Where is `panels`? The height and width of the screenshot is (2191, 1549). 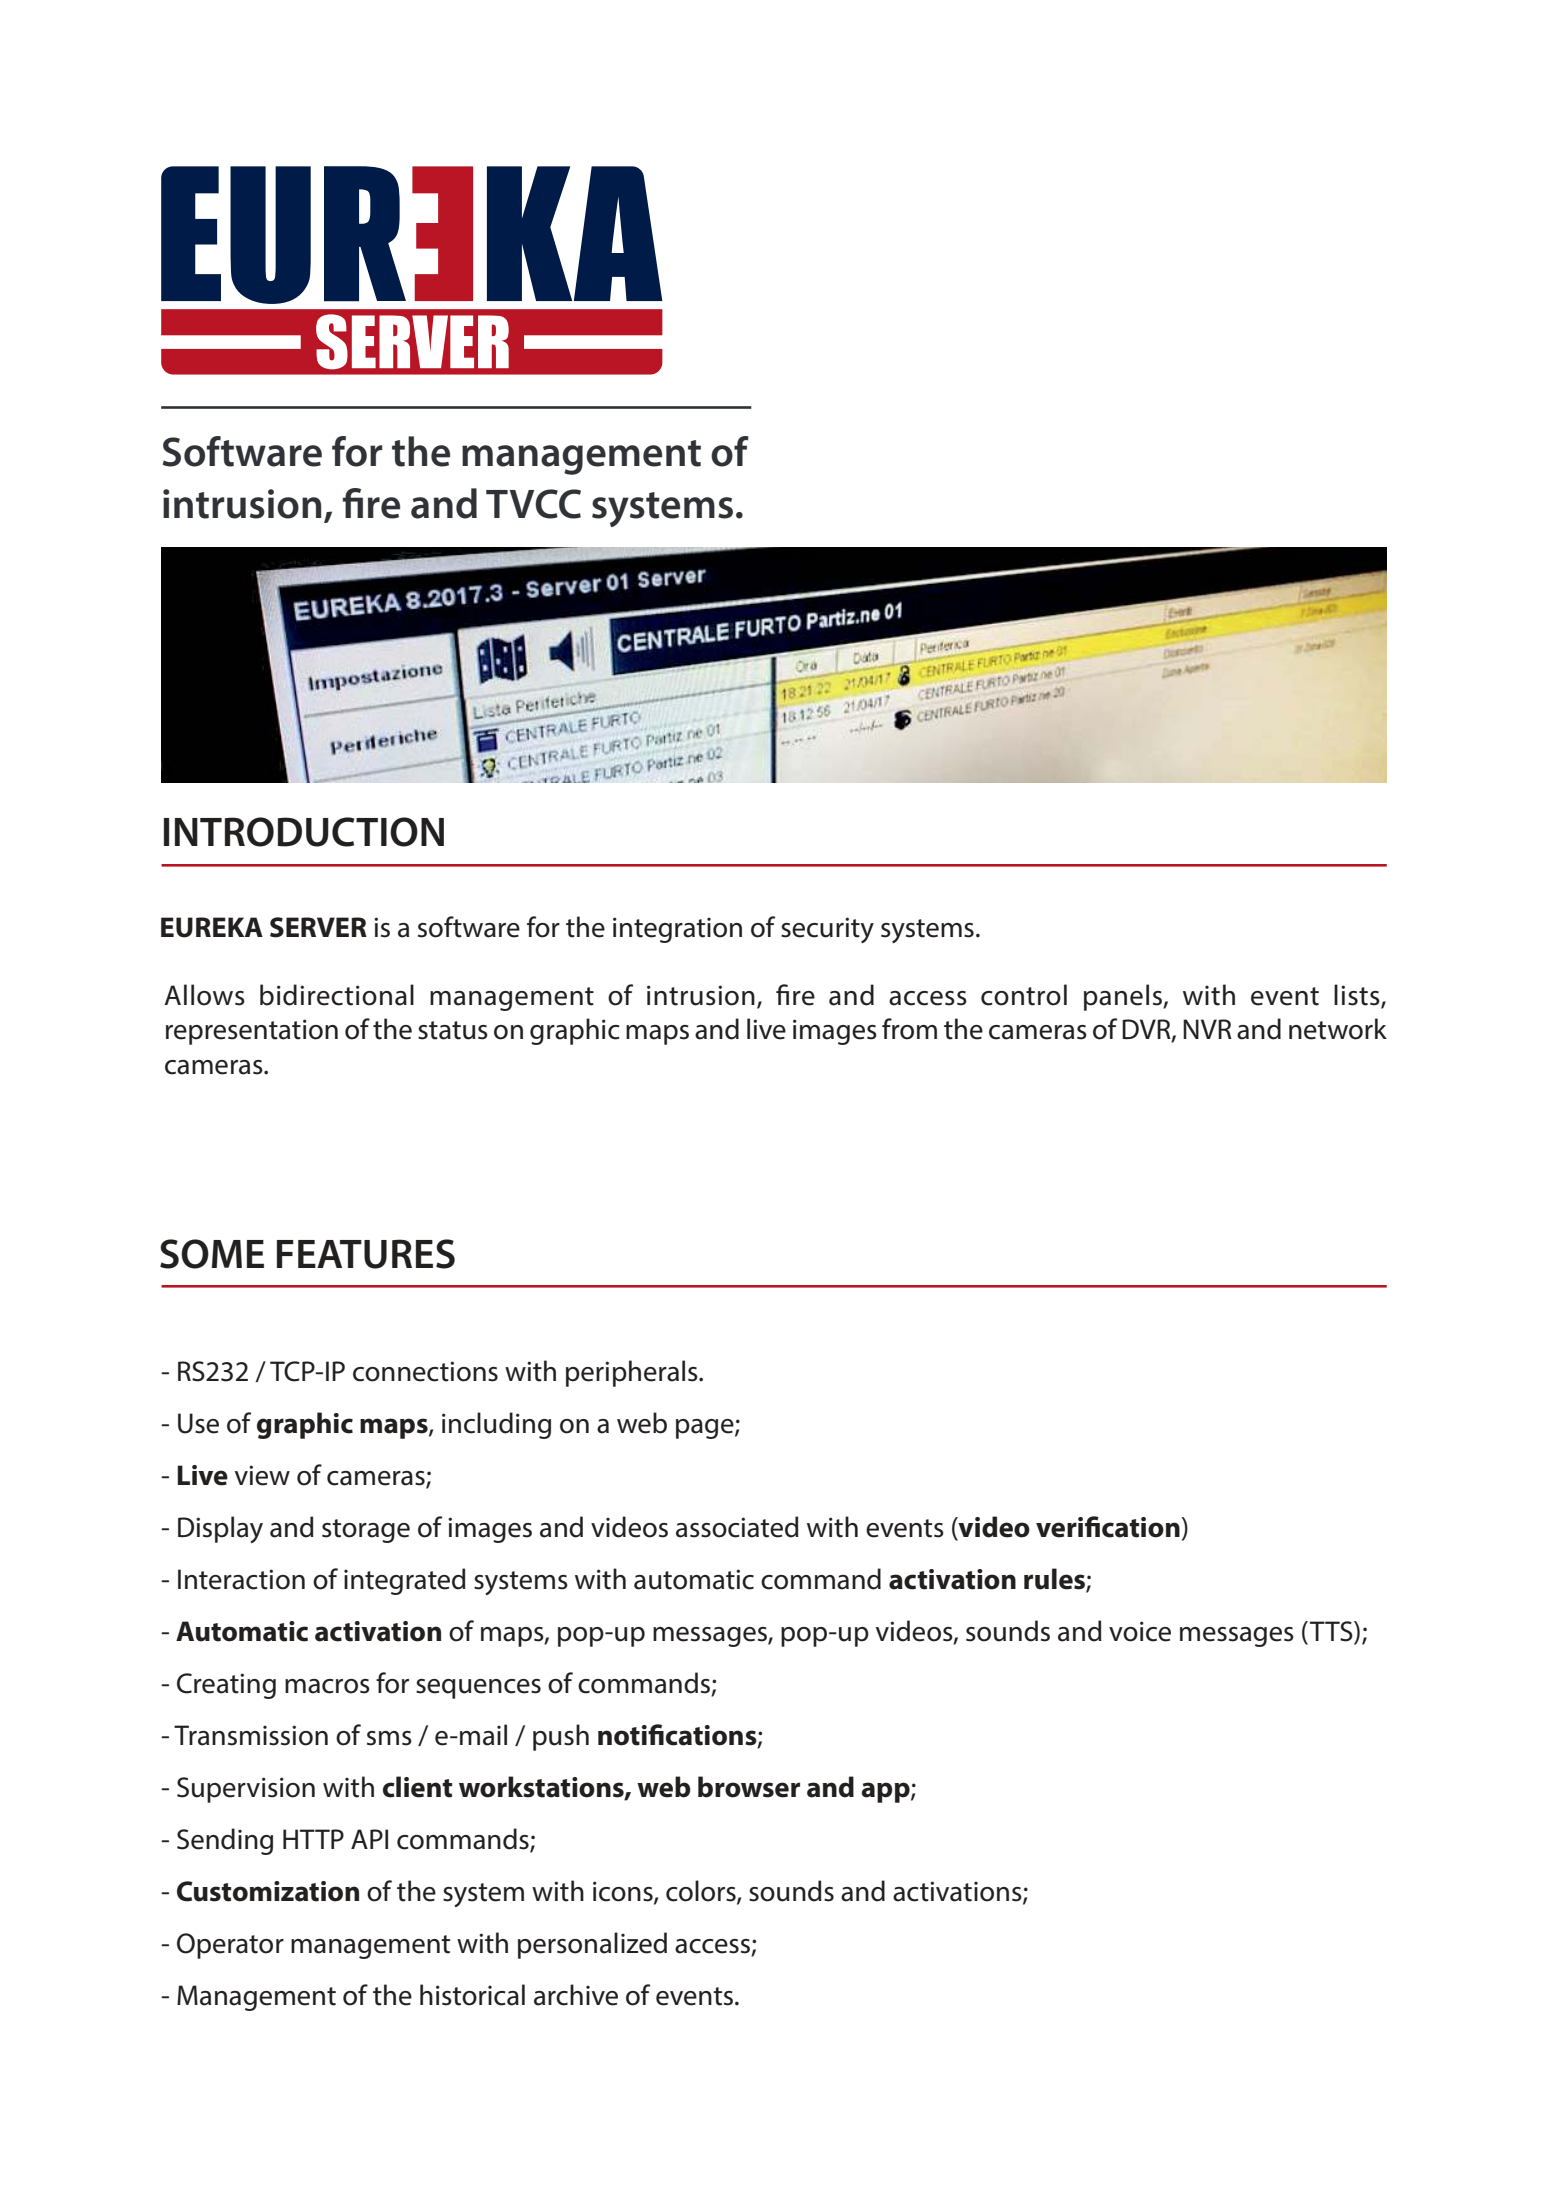 panels is located at coordinates (1124, 997).
